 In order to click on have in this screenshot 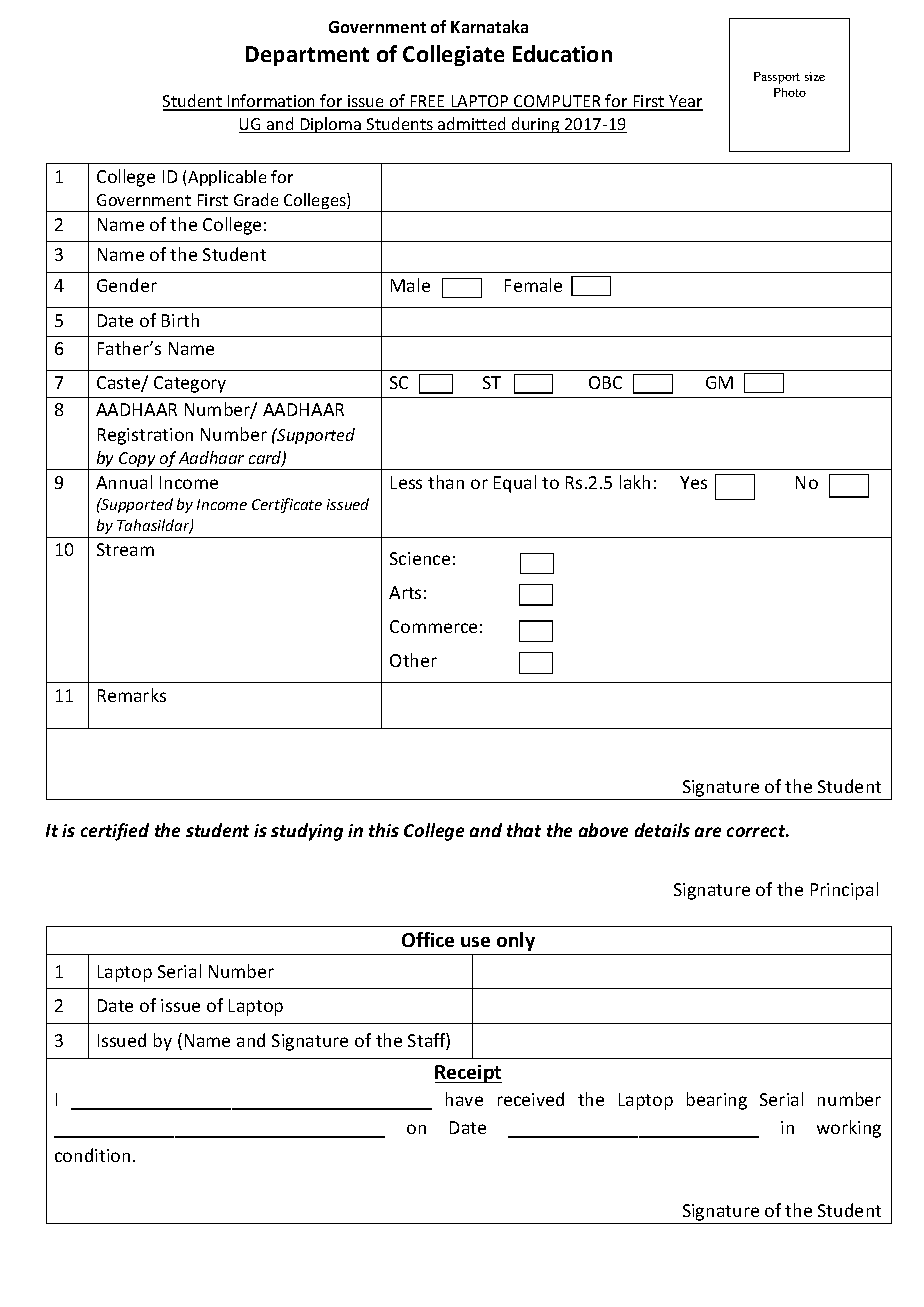, I will do `click(464, 1099)`.
